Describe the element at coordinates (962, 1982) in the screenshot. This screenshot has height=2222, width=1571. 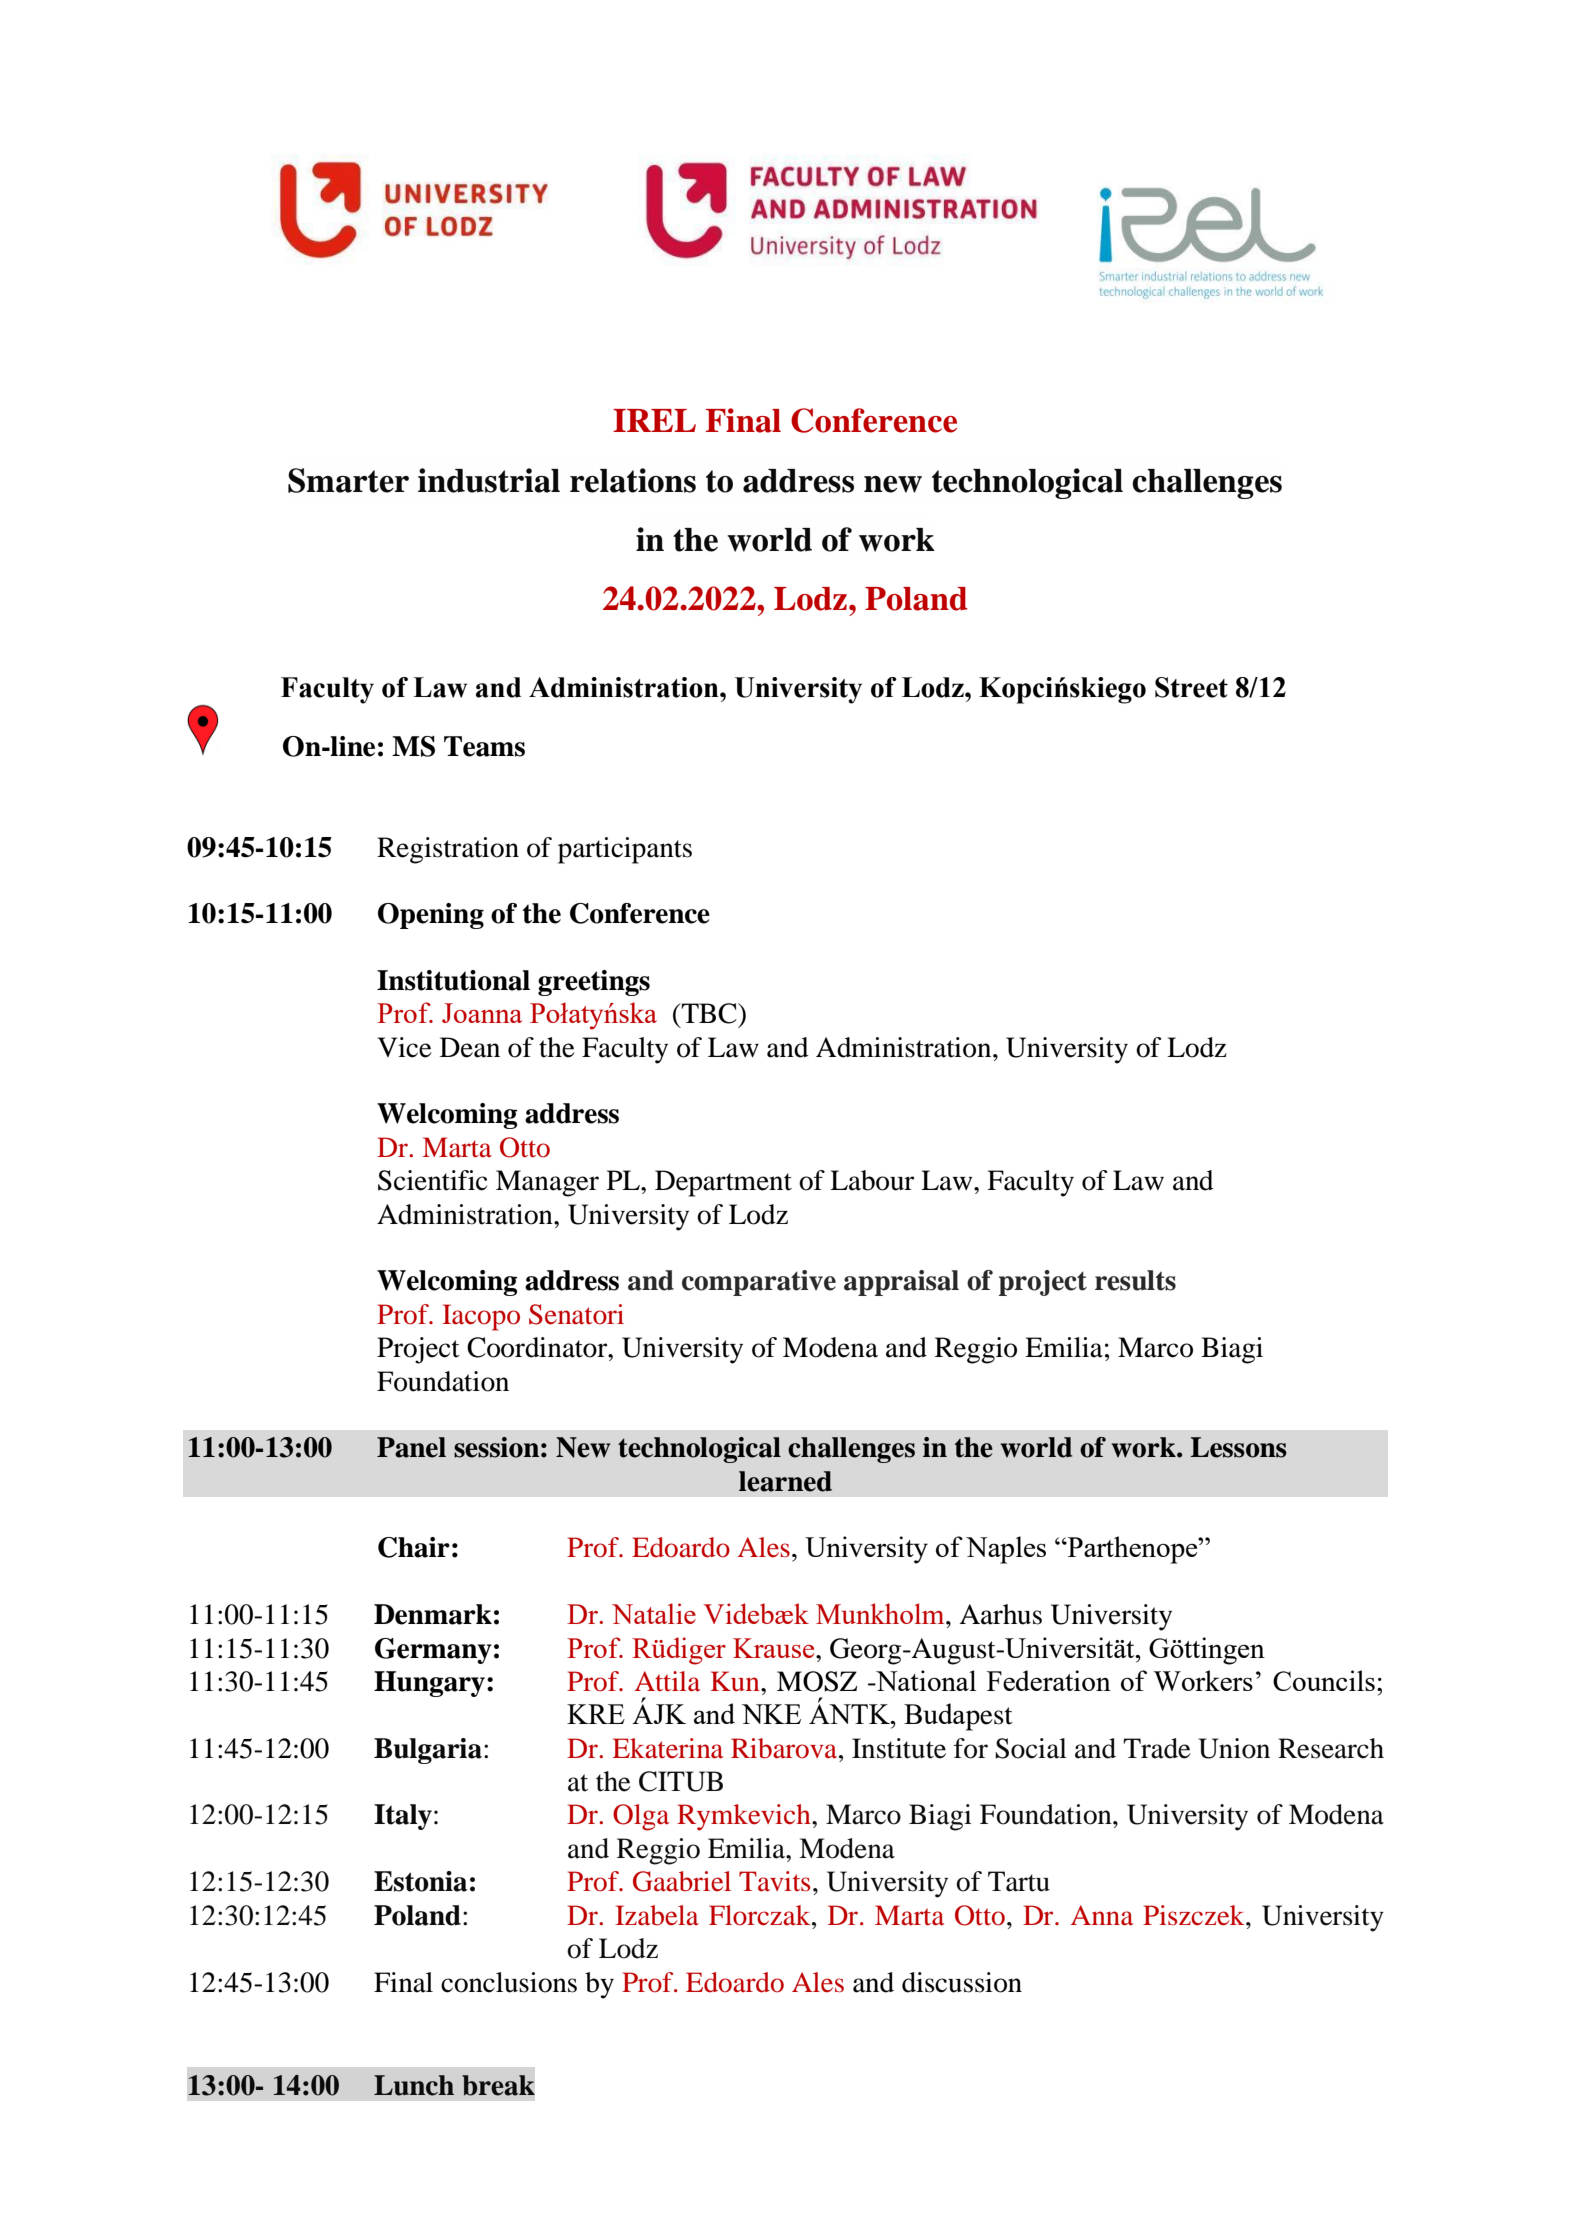
I see `discussion` at that location.
